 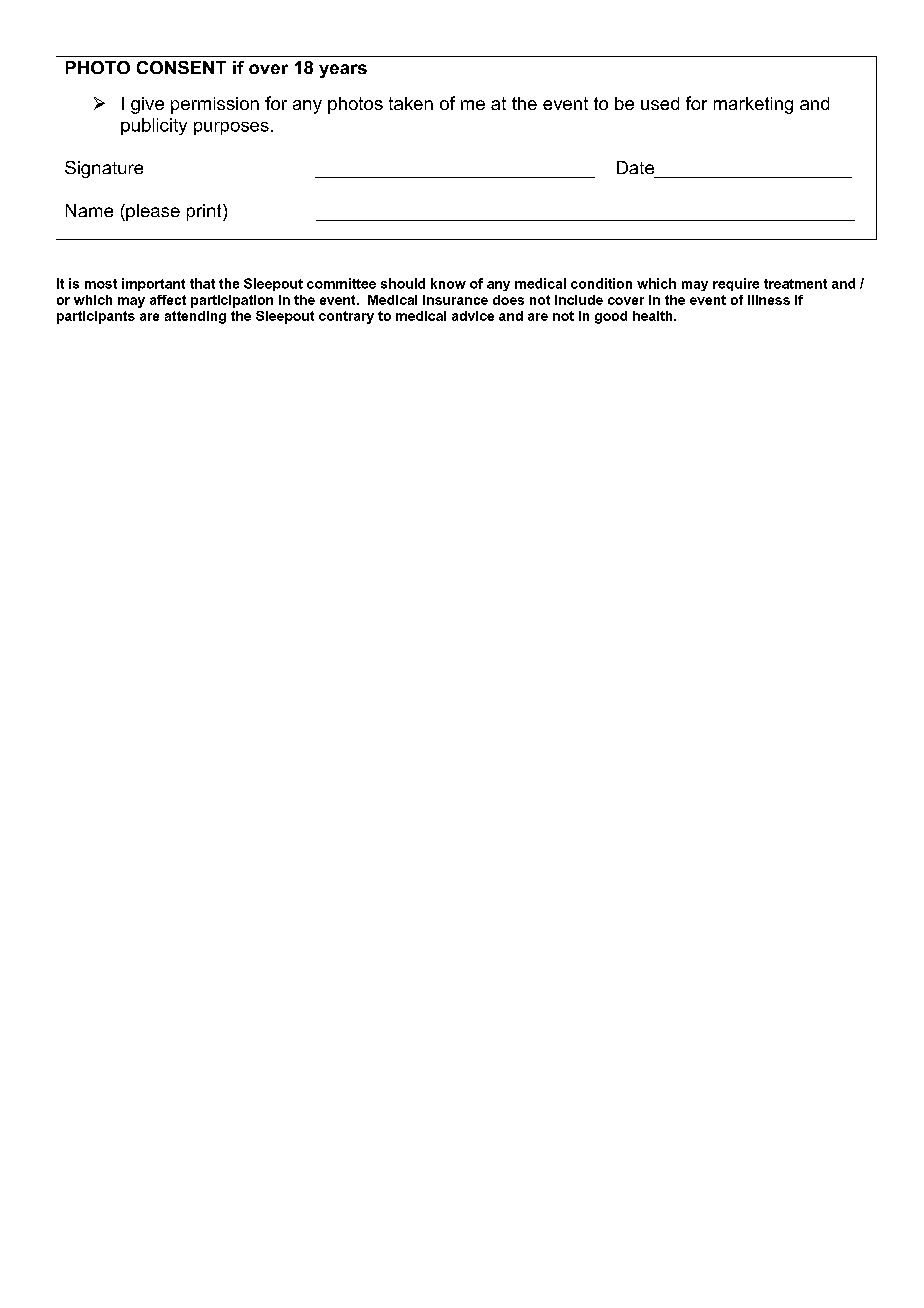 What do you see at coordinates (411, 103) in the document?
I see `taken` at bounding box center [411, 103].
